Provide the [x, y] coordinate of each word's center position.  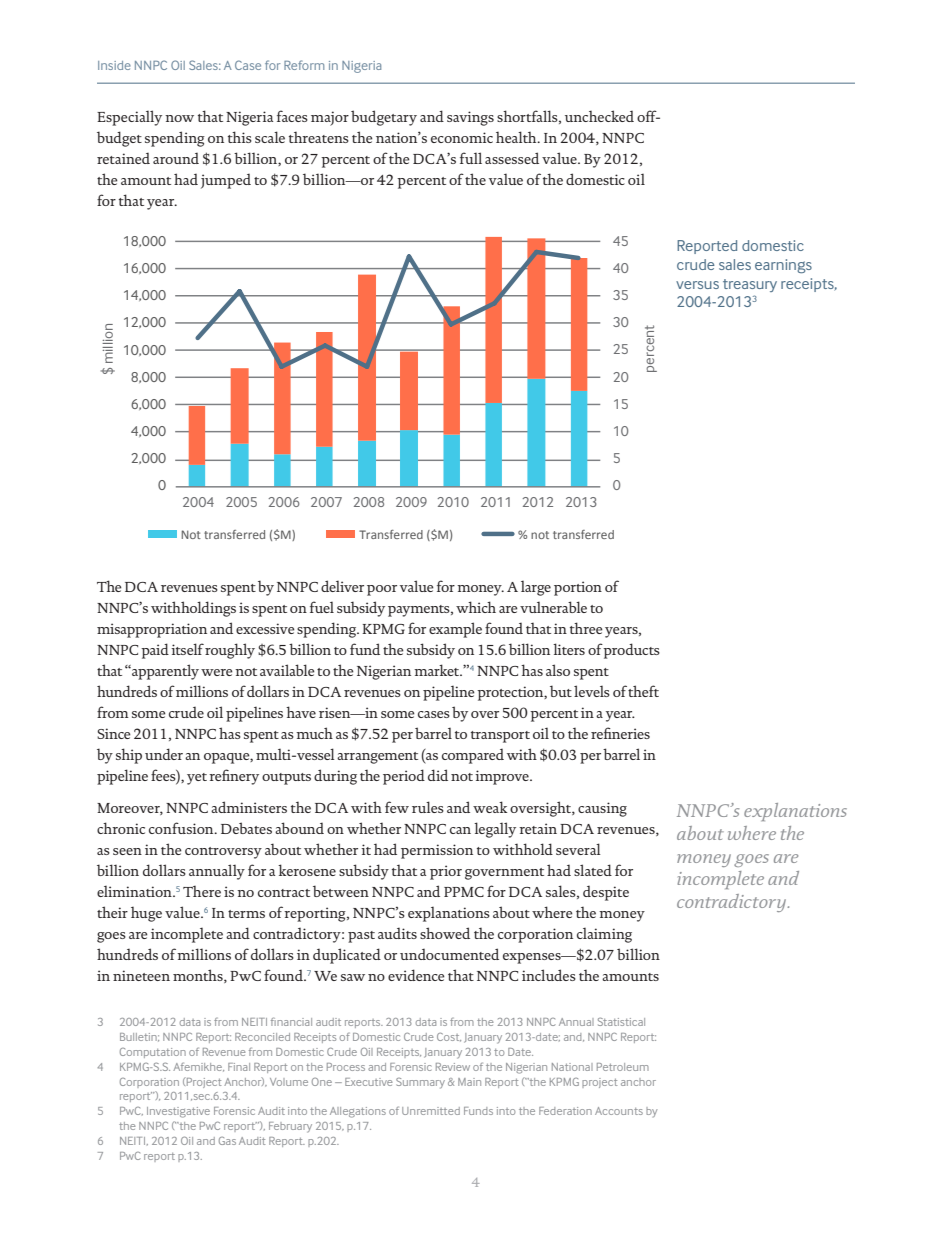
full [471, 158]
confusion [182, 828]
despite [606, 893]
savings [470, 118]
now [179, 118]
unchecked [599, 116]
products [631, 651]
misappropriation [152, 630]
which [476, 607]
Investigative [178, 1112]
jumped [226, 181]
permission [437, 851]
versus [697, 285]
